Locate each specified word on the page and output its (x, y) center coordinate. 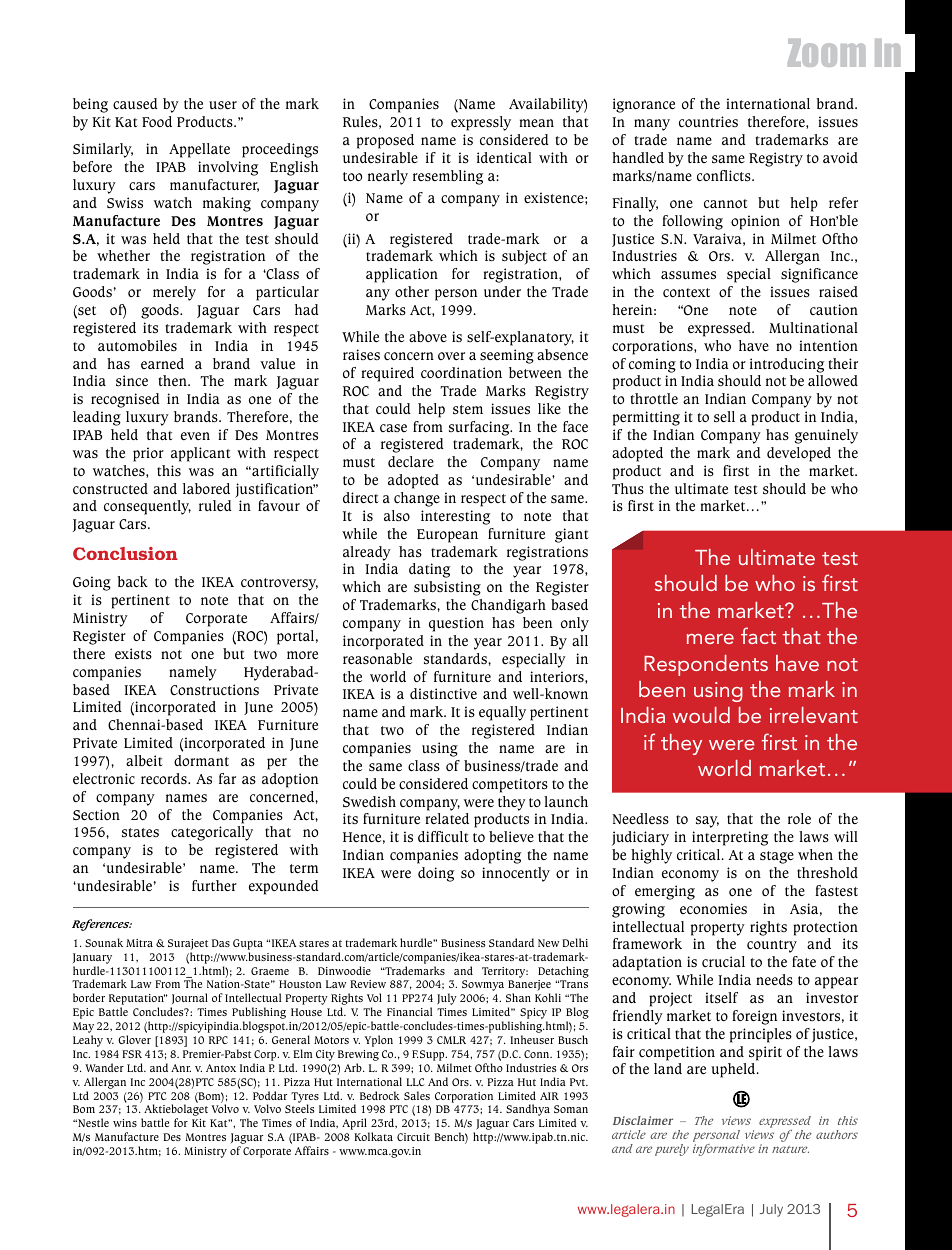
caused (135, 104)
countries (708, 121)
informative (724, 1150)
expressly (481, 123)
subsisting (447, 588)
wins (125, 1123)
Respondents (706, 665)
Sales (417, 1095)
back (132, 582)
